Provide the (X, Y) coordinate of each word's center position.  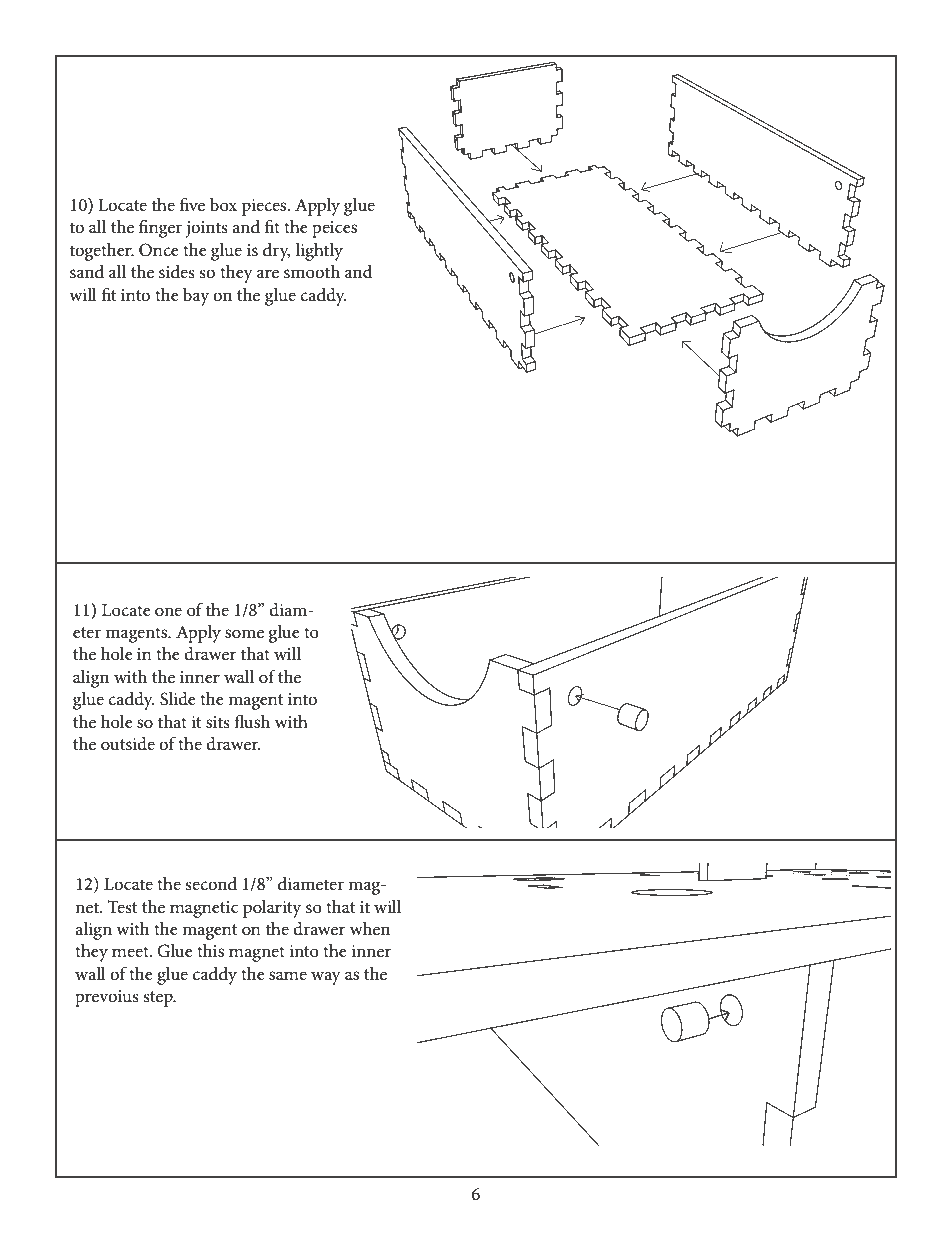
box (223, 204)
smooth (312, 272)
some (244, 634)
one (168, 612)
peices (334, 229)
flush (252, 721)
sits (218, 722)
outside (128, 744)
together (102, 252)
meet (131, 951)
